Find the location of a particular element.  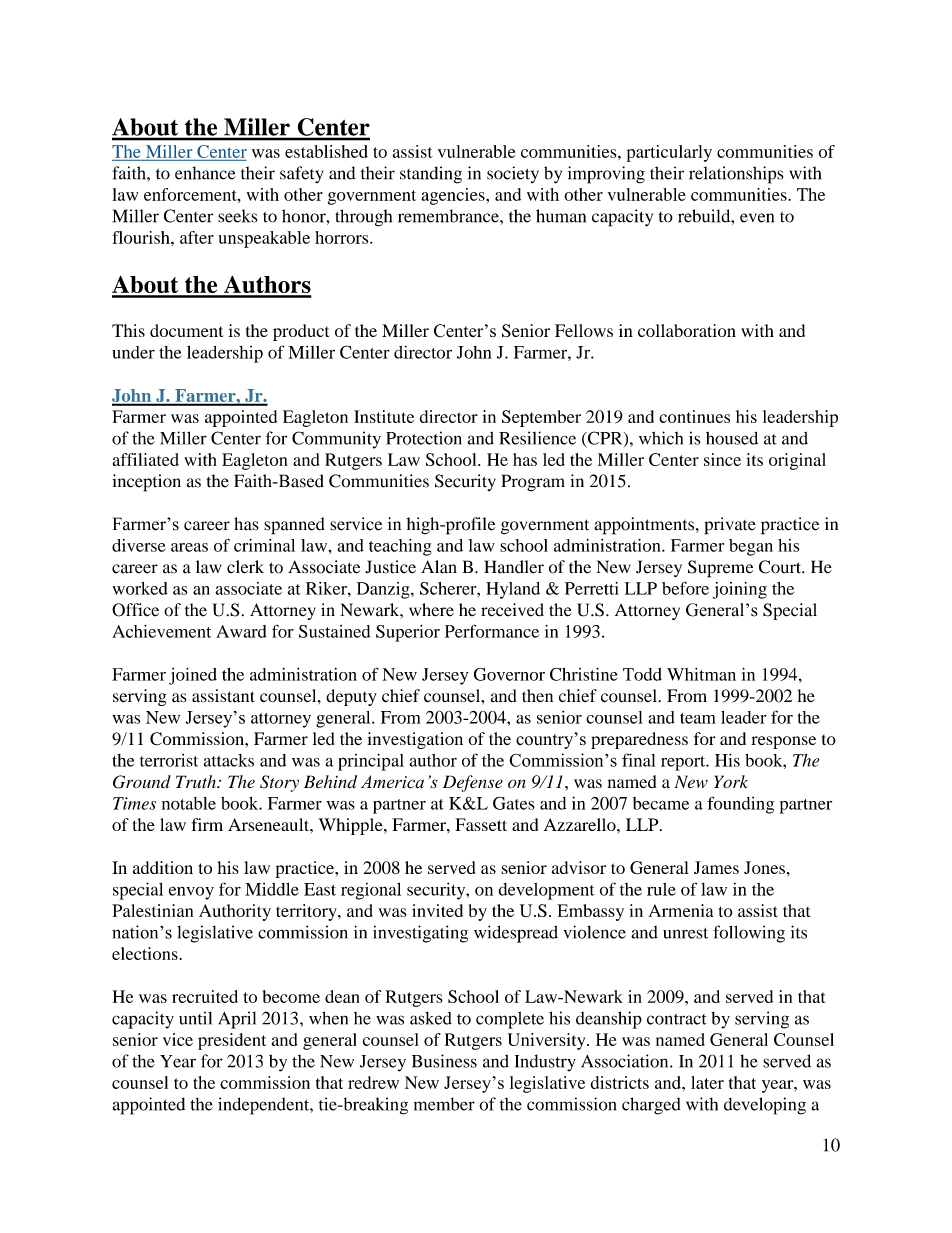

relationships is located at coordinates (736, 175).
